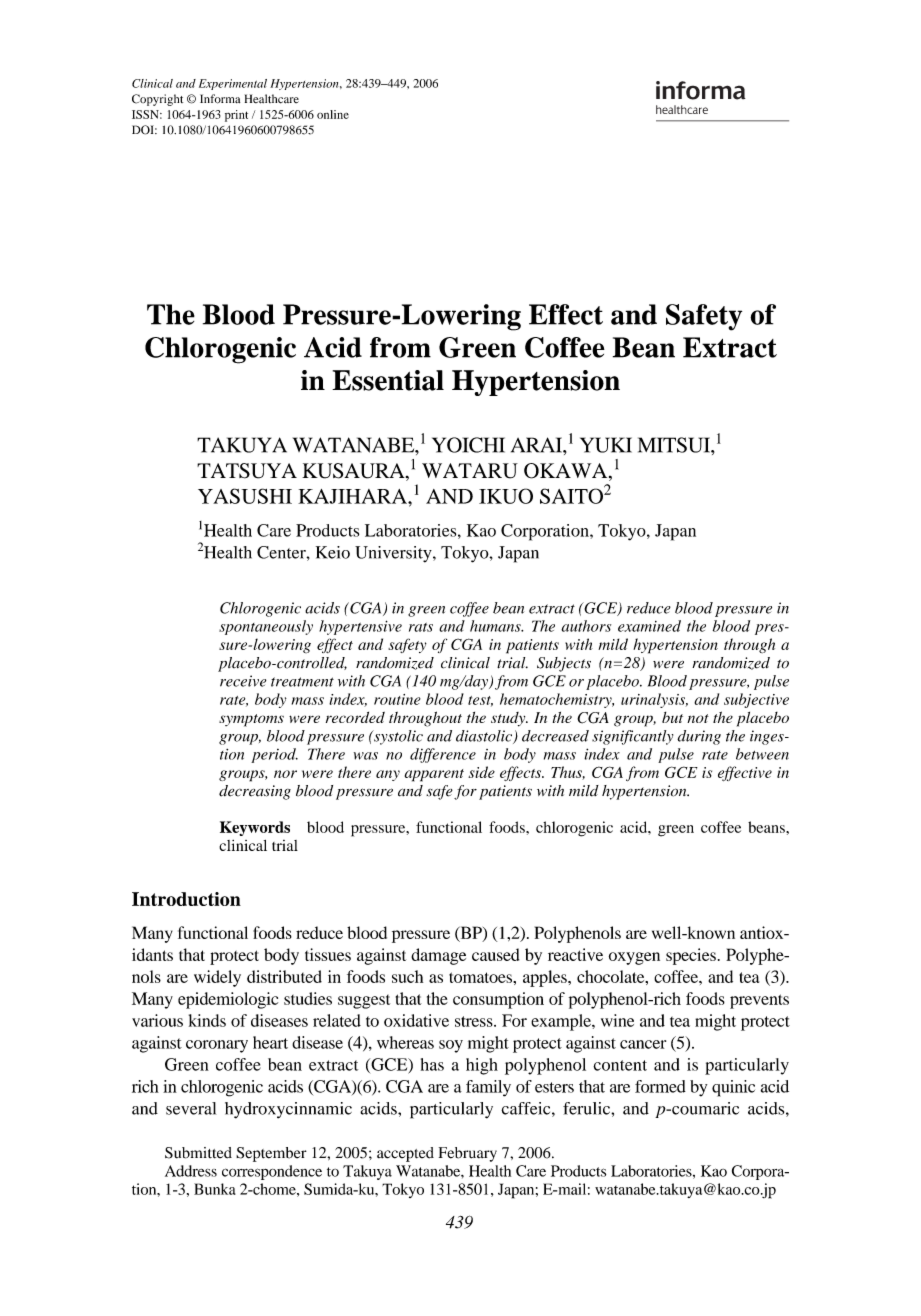 This screenshot has width=921, height=1316. What do you see at coordinates (333, 114) in the screenshot?
I see `online` at bounding box center [333, 114].
